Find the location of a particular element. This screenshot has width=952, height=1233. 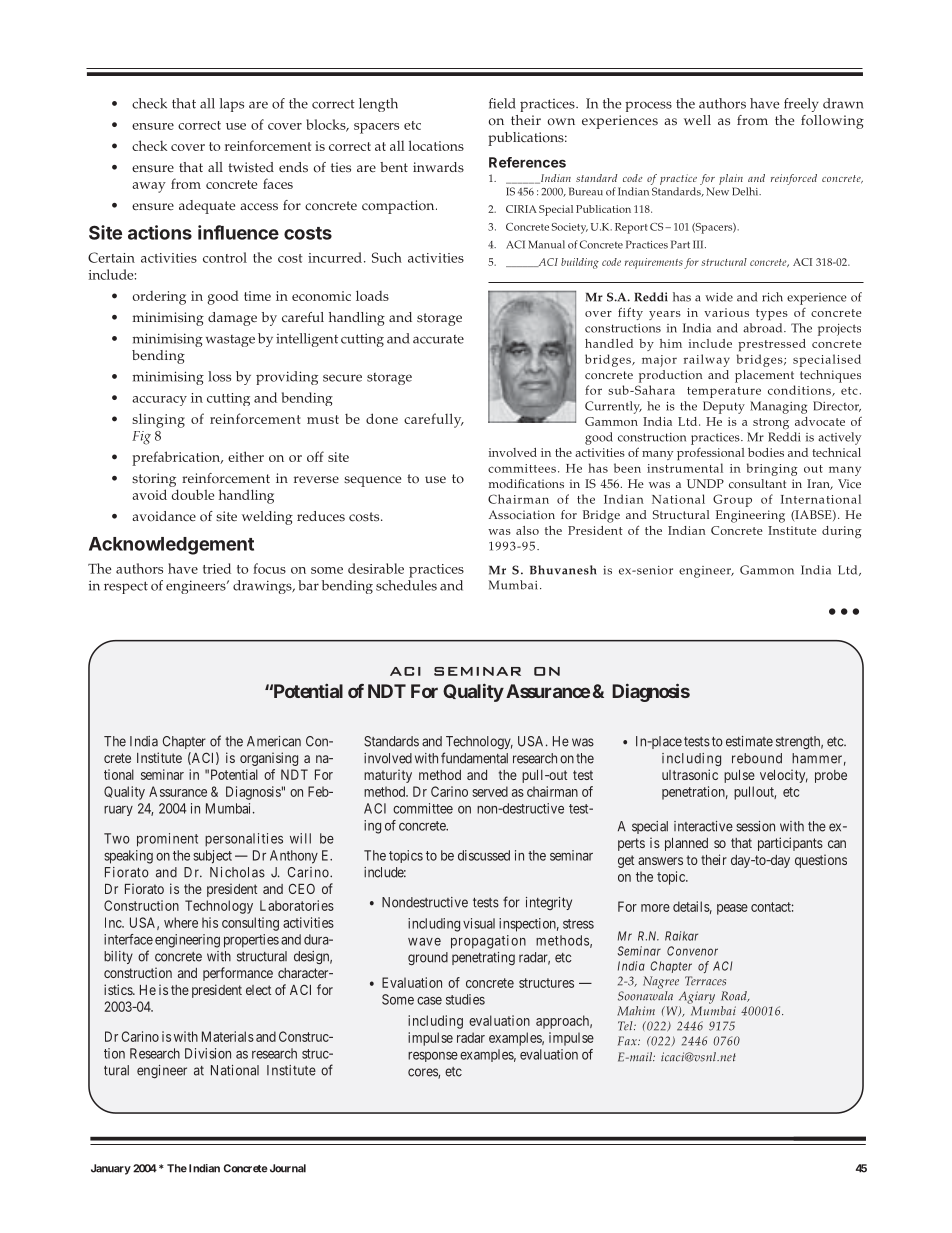

Journal is located at coordinates (286, 1168).
